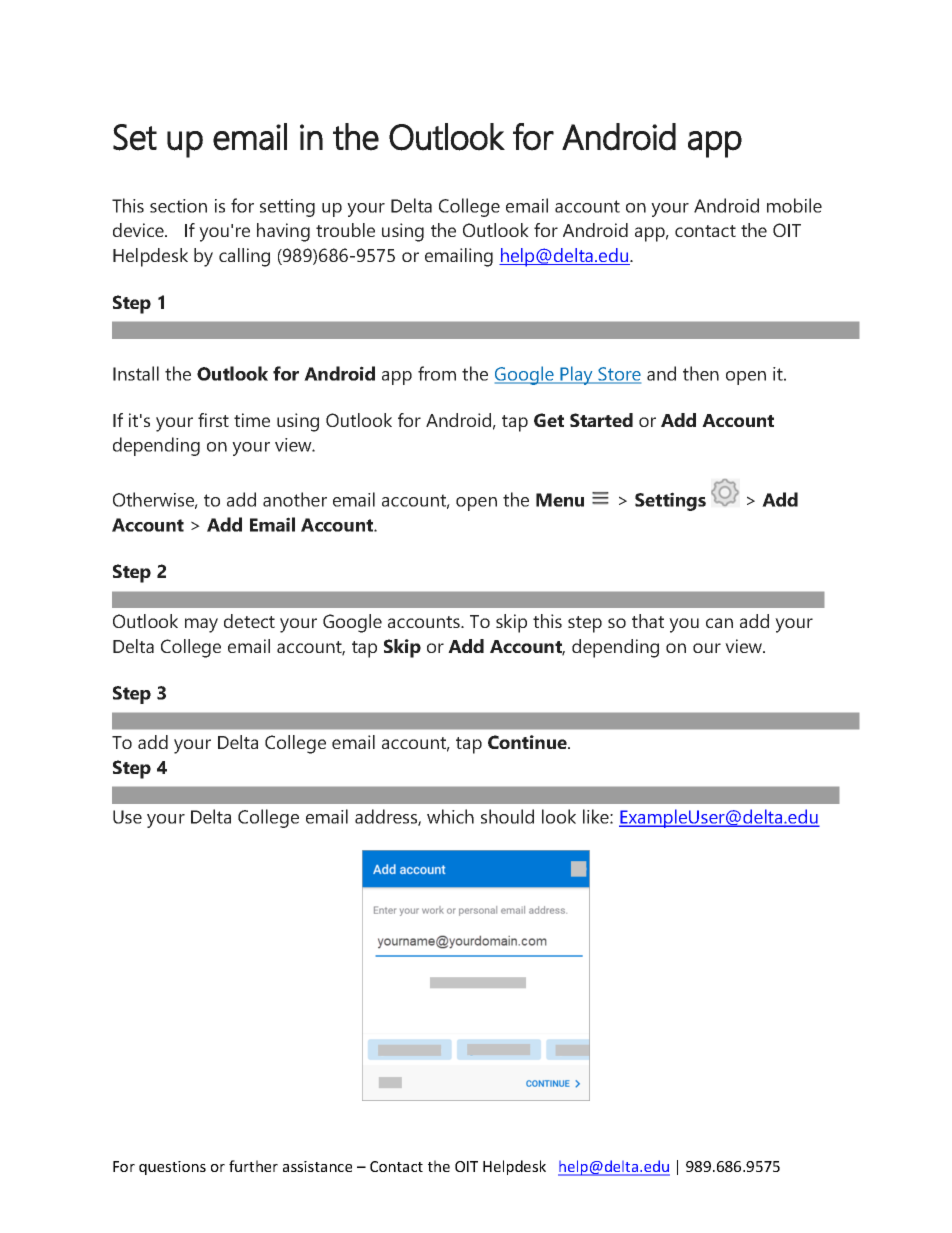 The image size is (952, 1233). What do you see at coordinates (794, 205) in the image?
I see `mobile` at bounding box center [794, 205].
